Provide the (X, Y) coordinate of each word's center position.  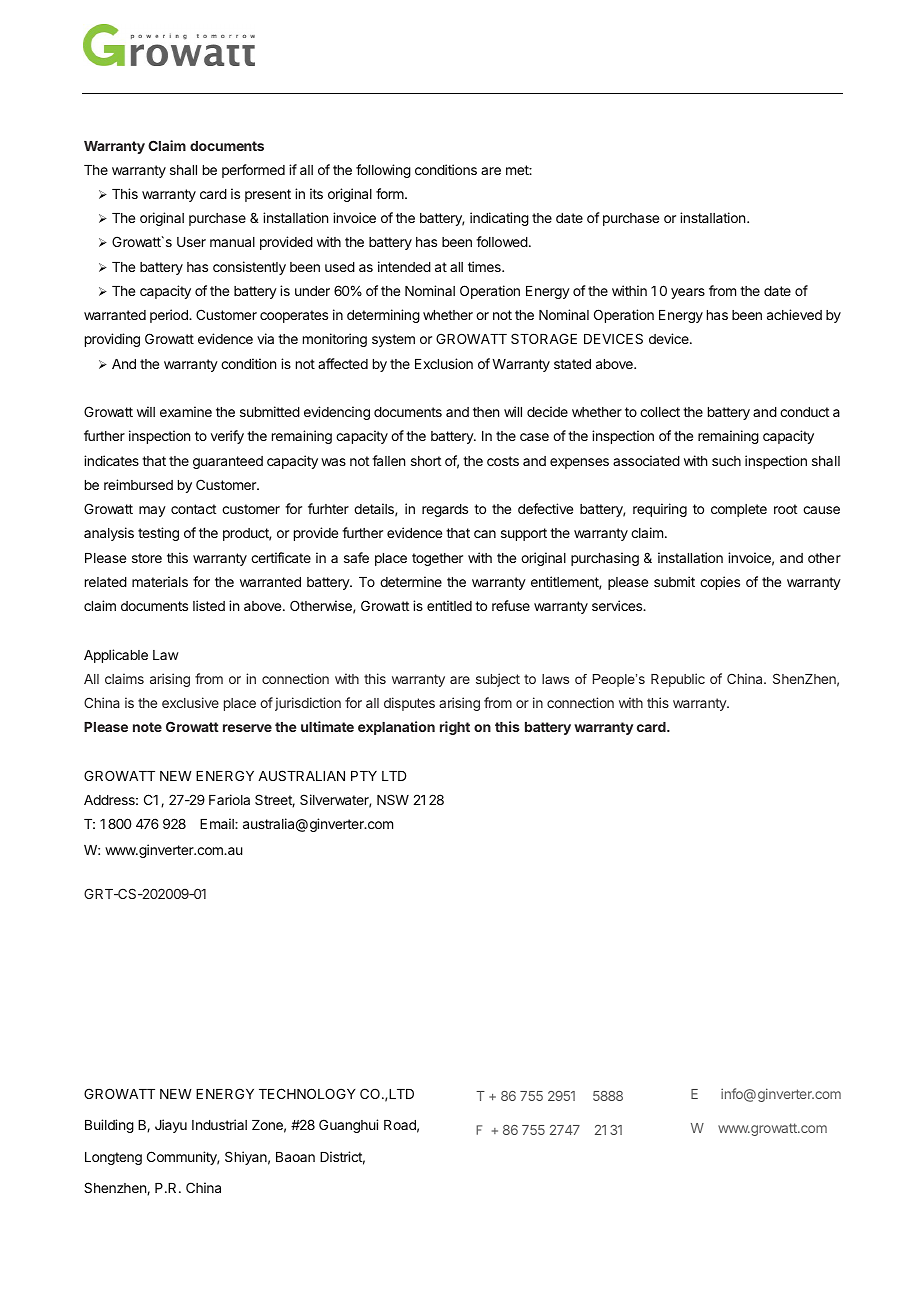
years (688, 293)
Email (218, 823)
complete (739, 510)
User (191, 242)
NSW (393, 799)
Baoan (295, 1157)
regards (445, 510)
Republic (678, 680)
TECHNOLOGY (307, 1093)
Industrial (219, 1124)
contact (193, 509)
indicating (499, 219)
